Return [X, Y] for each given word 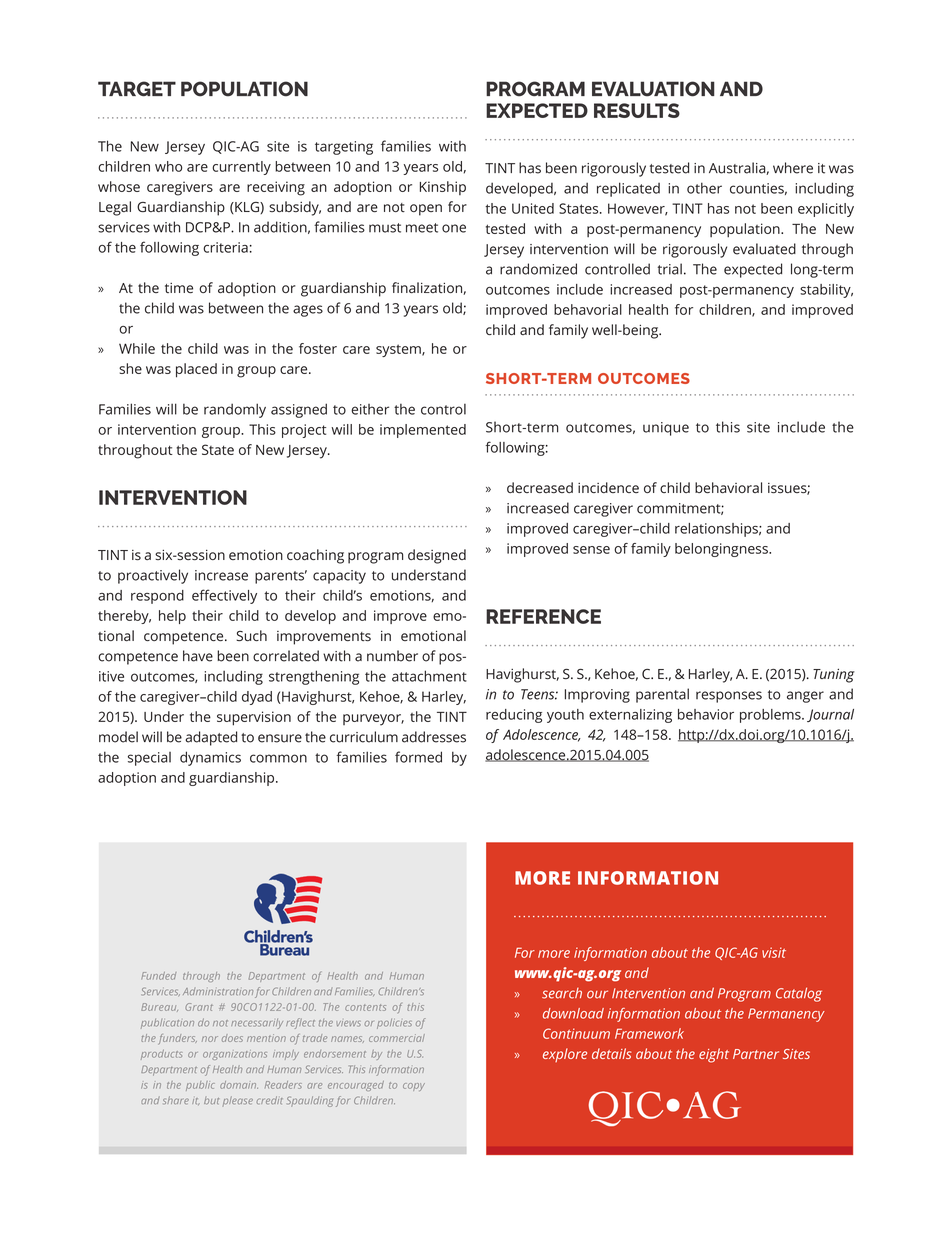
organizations [235, 1055]
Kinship [443, 188]
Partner [756, 1054]
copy [414, 1087]
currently [241, 168]
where [793, 168]
